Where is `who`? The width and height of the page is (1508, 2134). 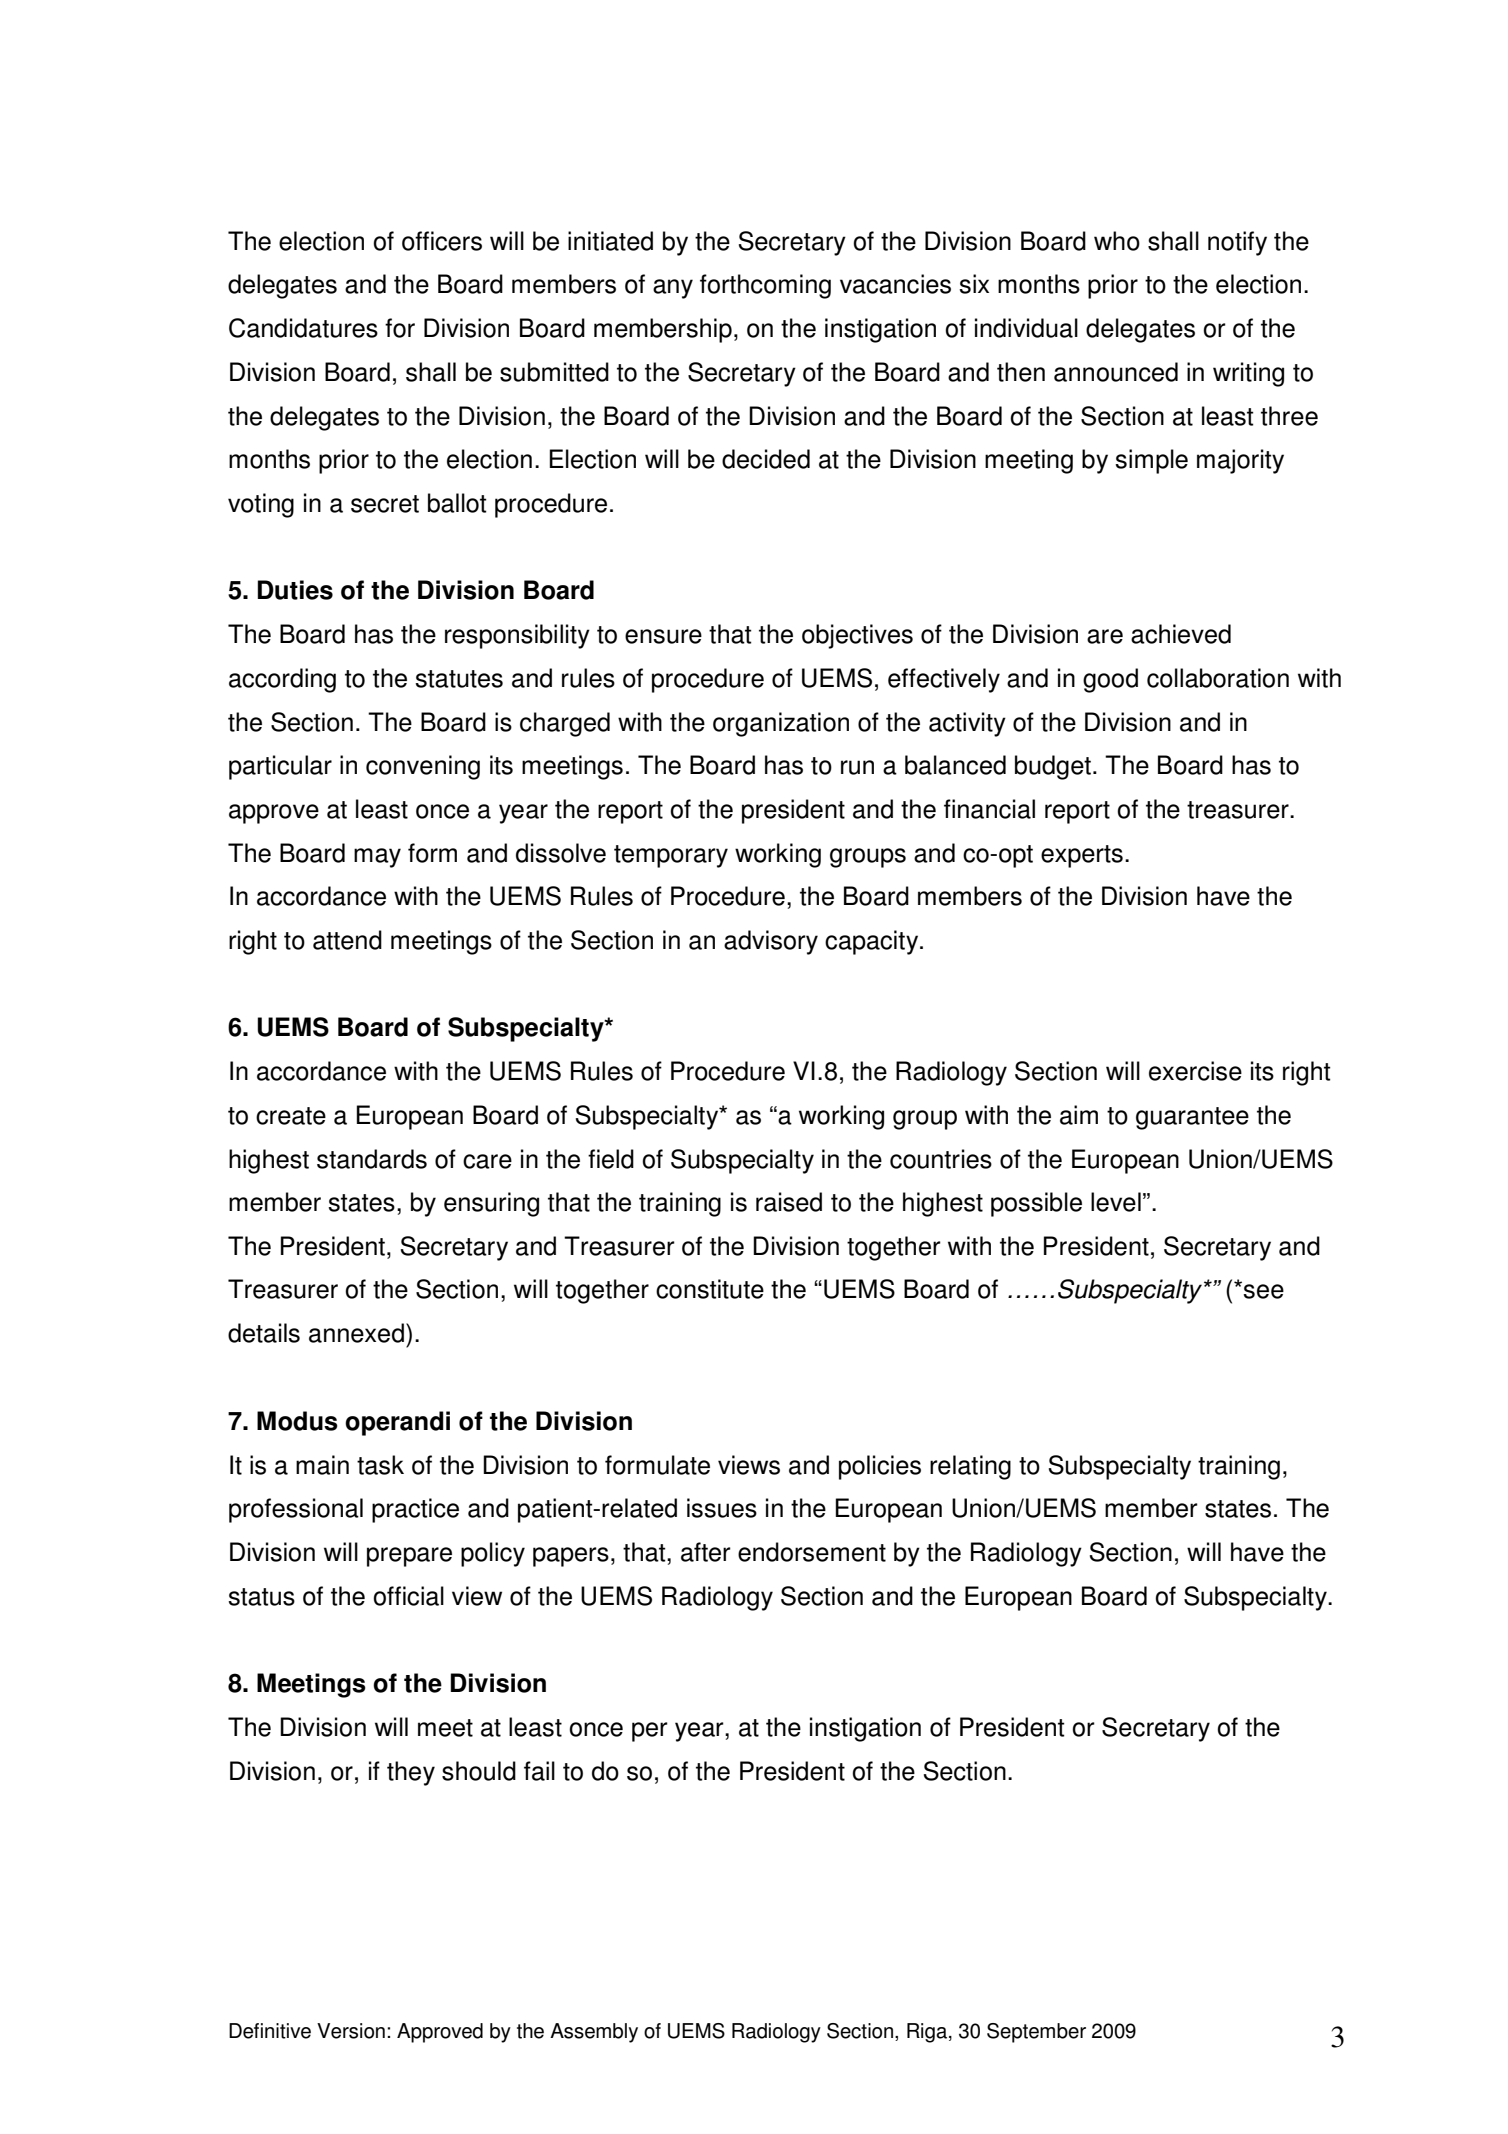
who is located at coordinates (1117, 241).
